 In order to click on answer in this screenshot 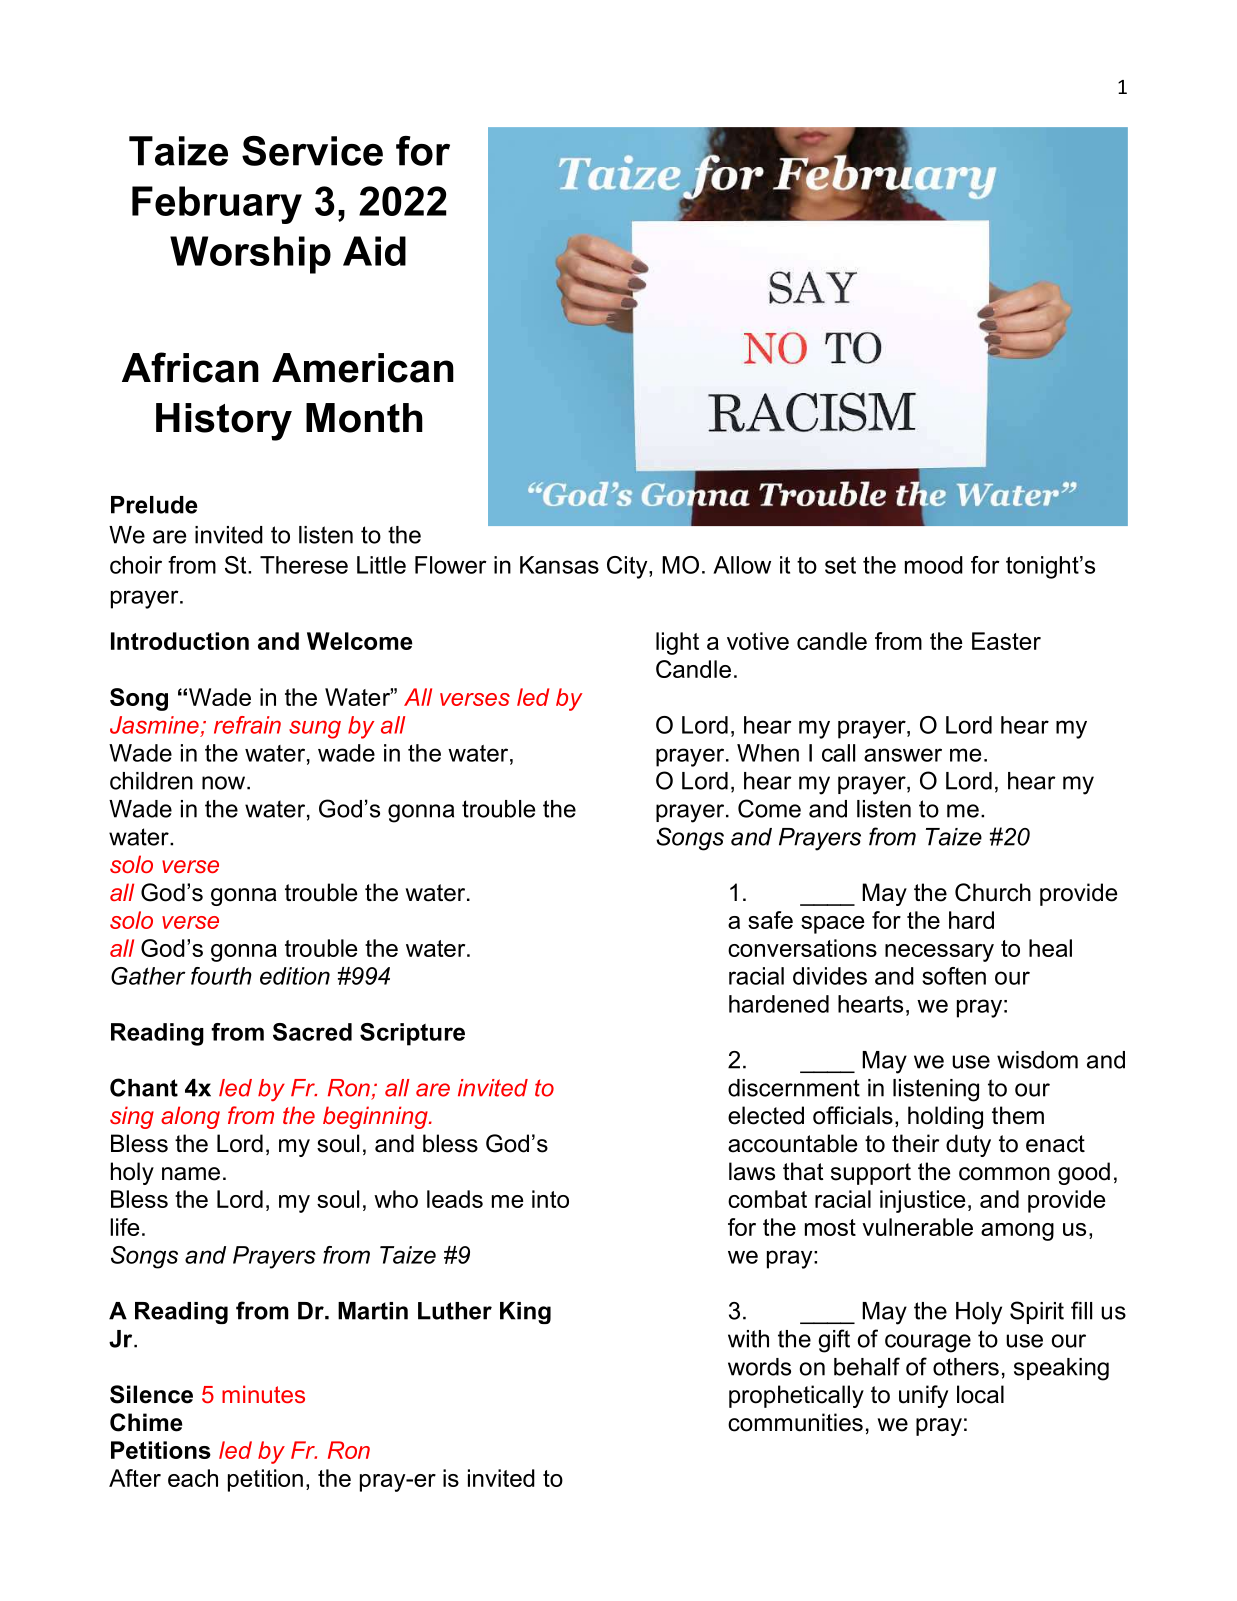, I will do `click(903, 755)`.
